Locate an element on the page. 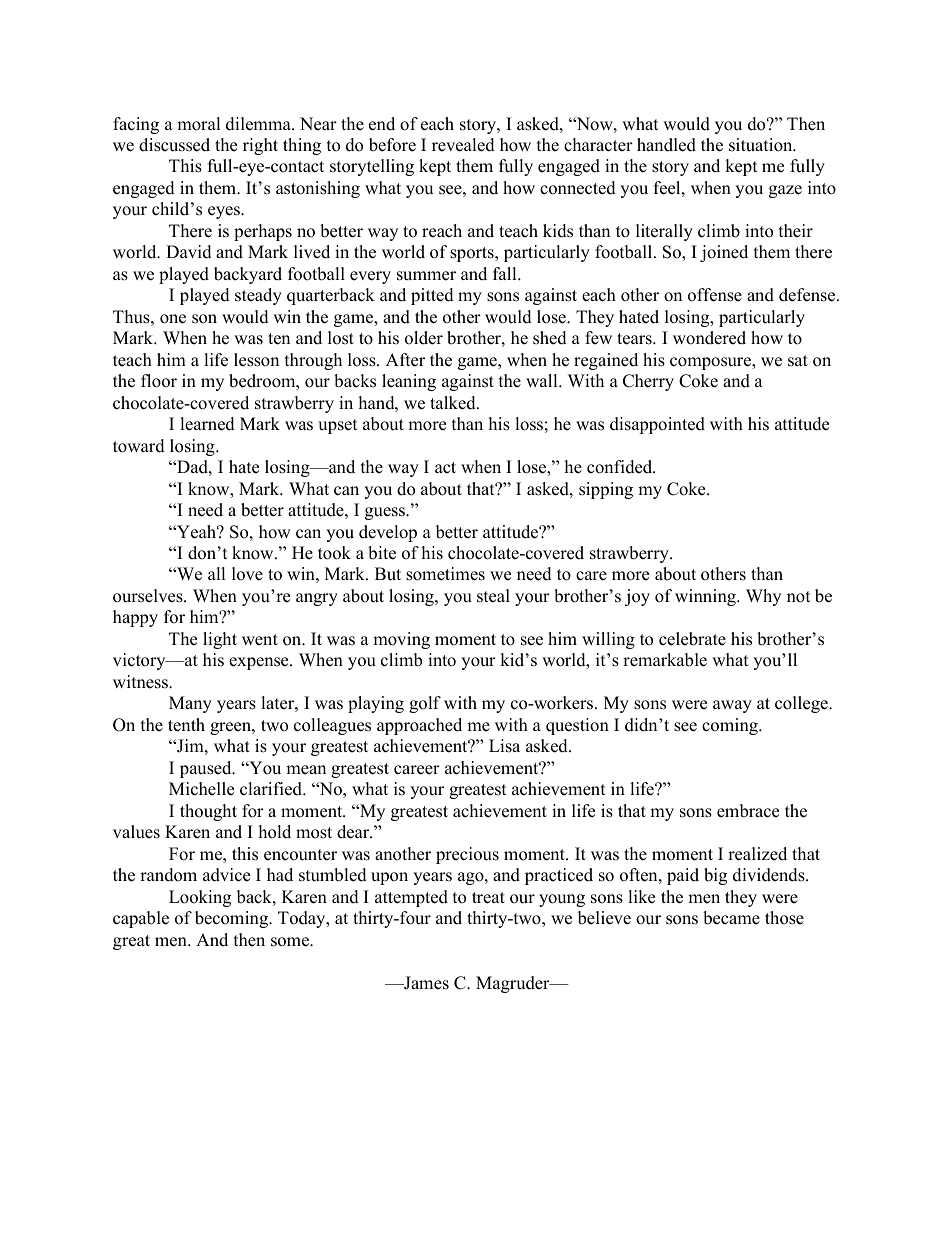  revealed is located at coordinates (463, 145).
